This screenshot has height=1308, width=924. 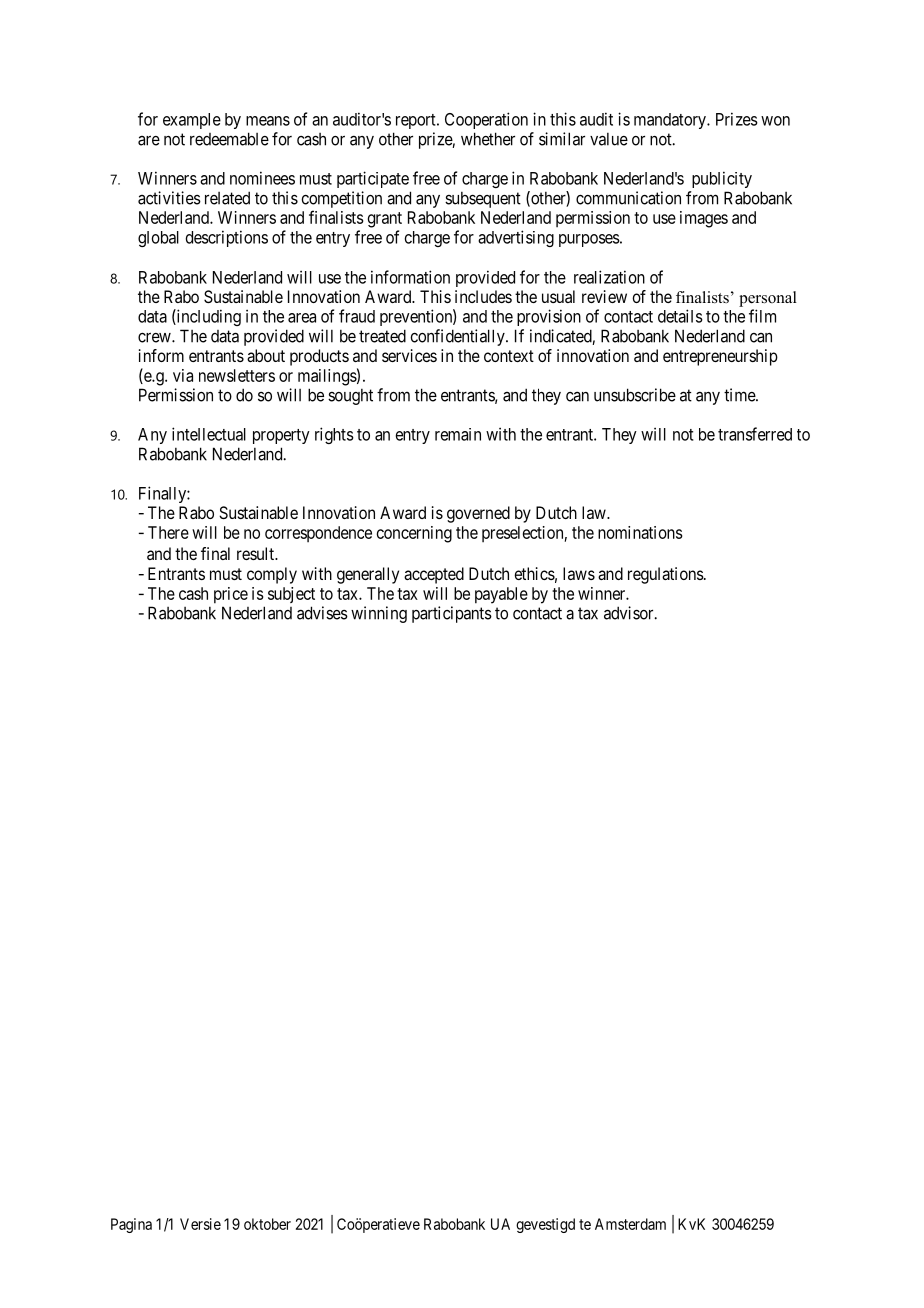 I want to click on time, so click(x=740, y=395).
